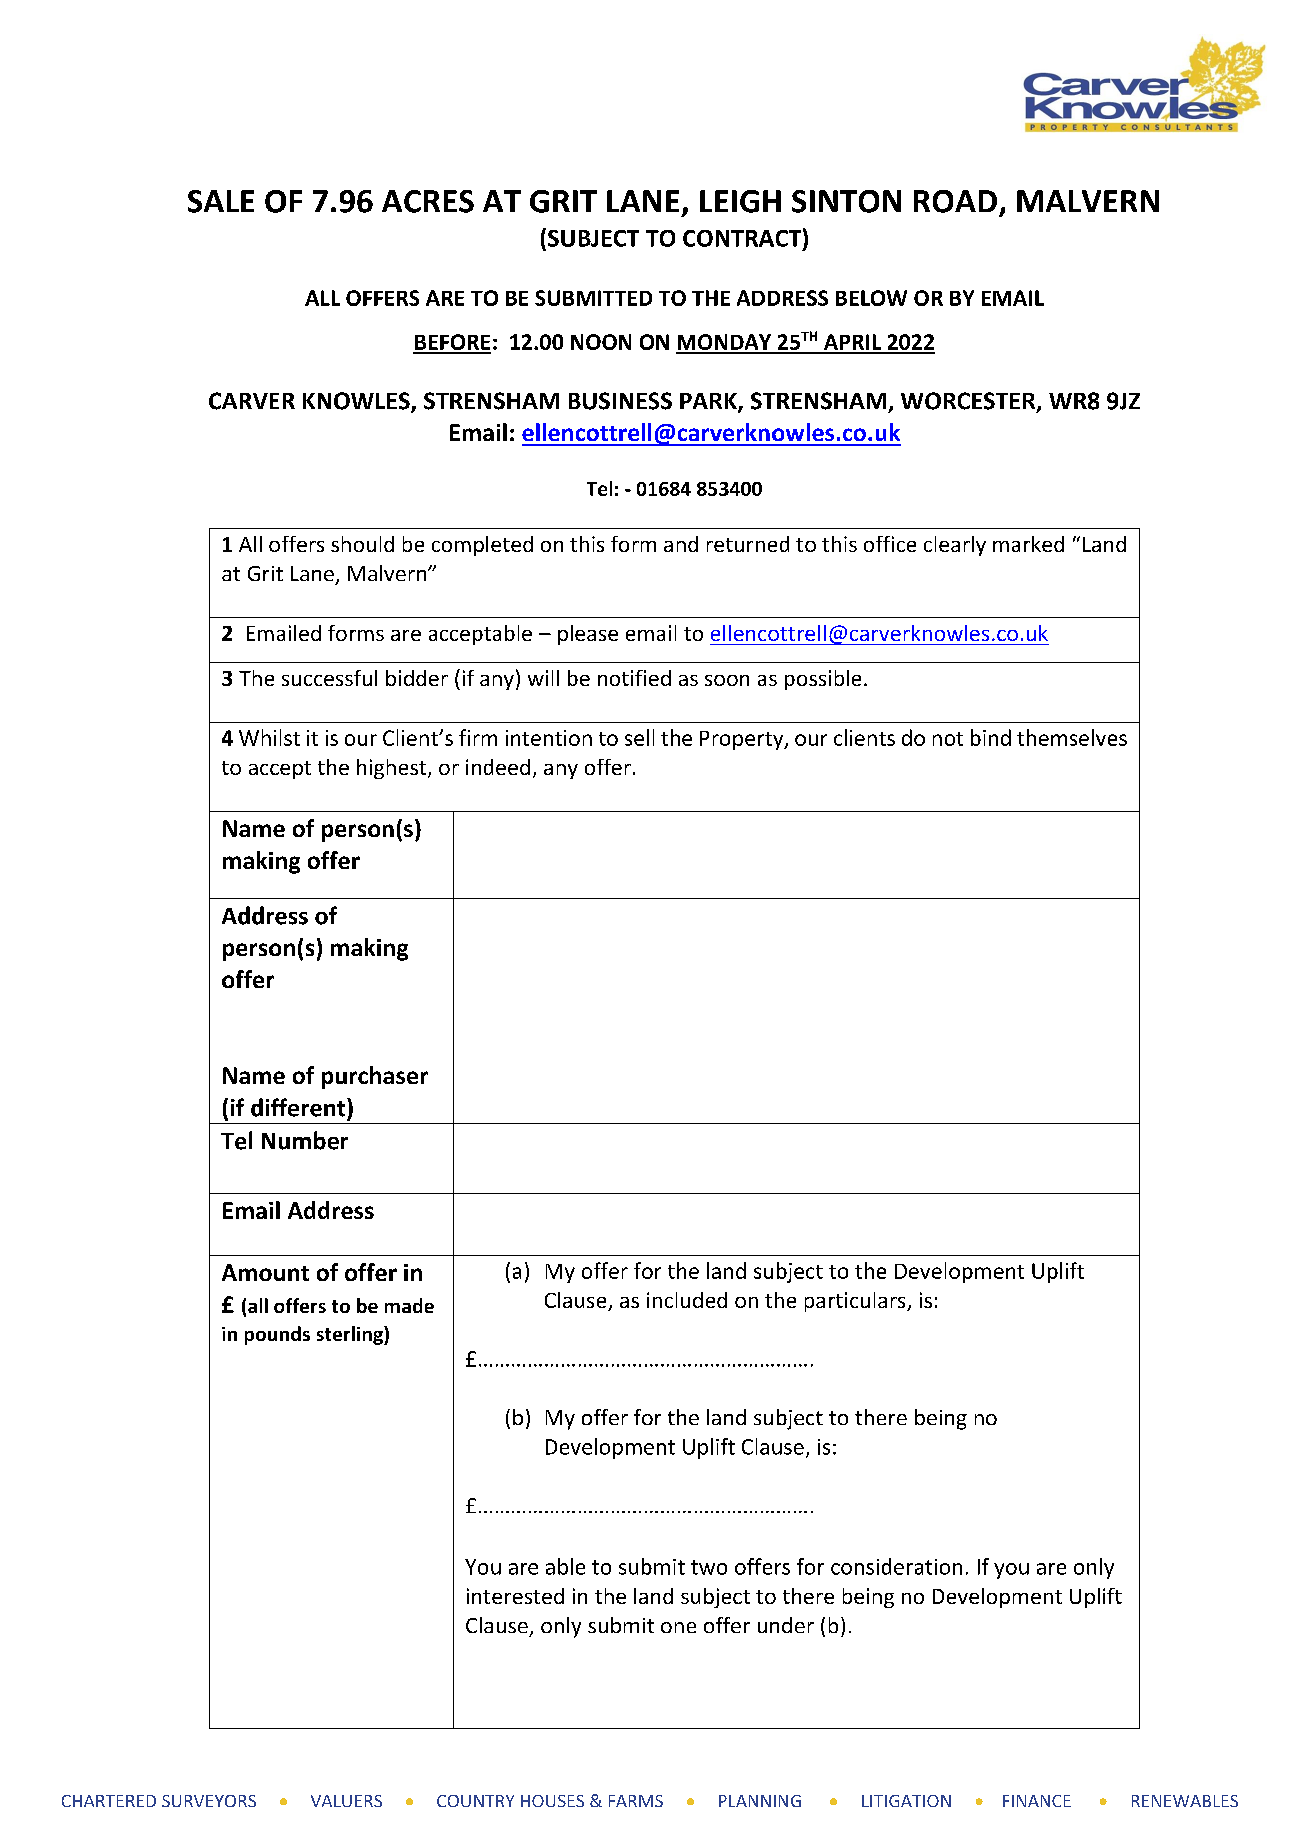 Image resolution: width=1299 pixels, height=1837 pixels. What do you see at coordinates (955, 201) in the page?
I see `ROAD` at bounding box center [955, 201].
